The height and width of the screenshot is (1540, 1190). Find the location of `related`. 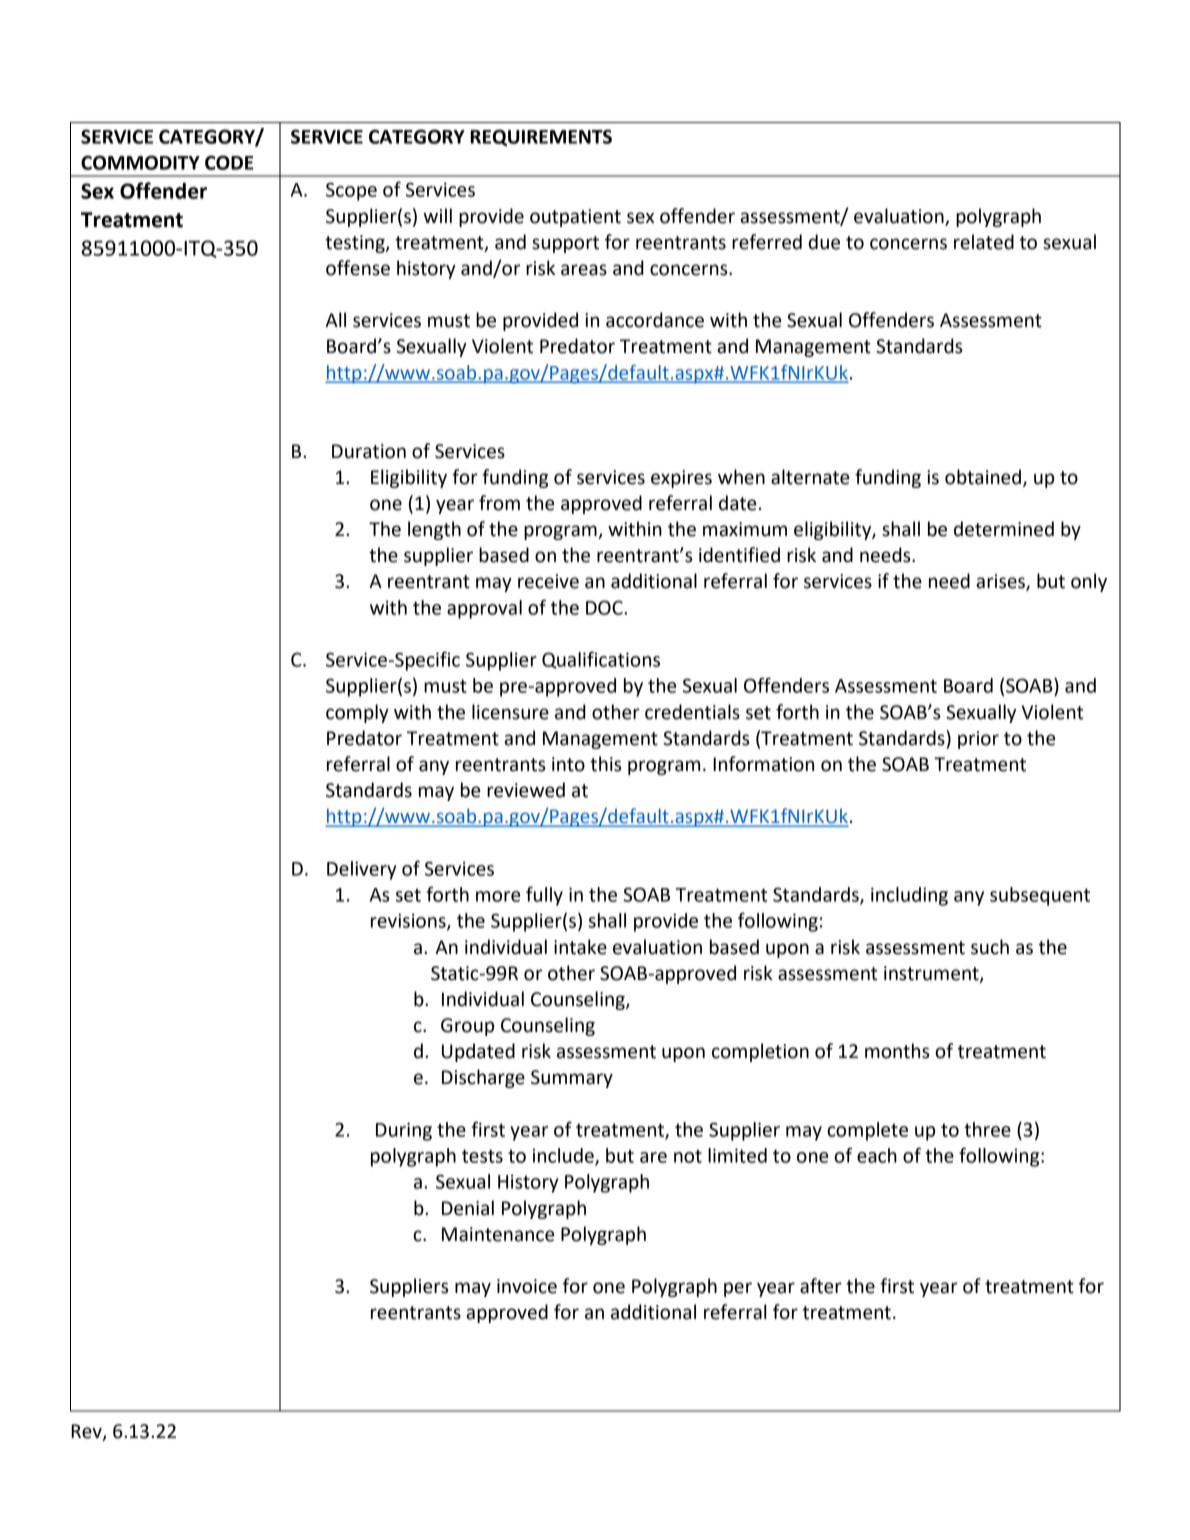

related is located at coordinates (984, 242).
